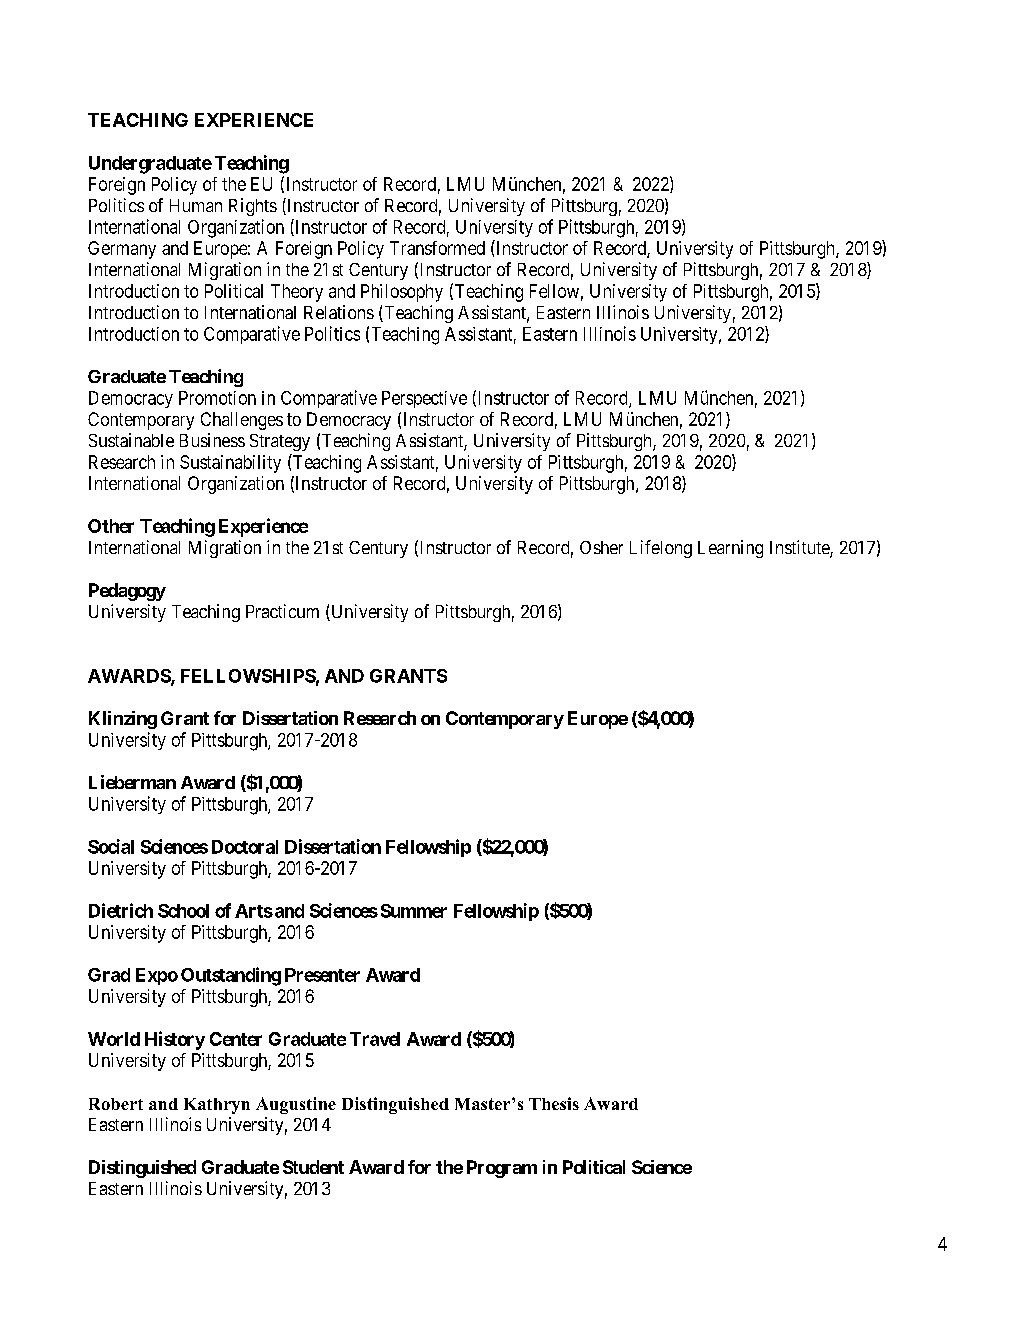 Image resolution: width=1034 pixels, height=1338 pixels. Describe the element at coordinates (424, 399) in the screenshot. I see `Perspective` at that location.
